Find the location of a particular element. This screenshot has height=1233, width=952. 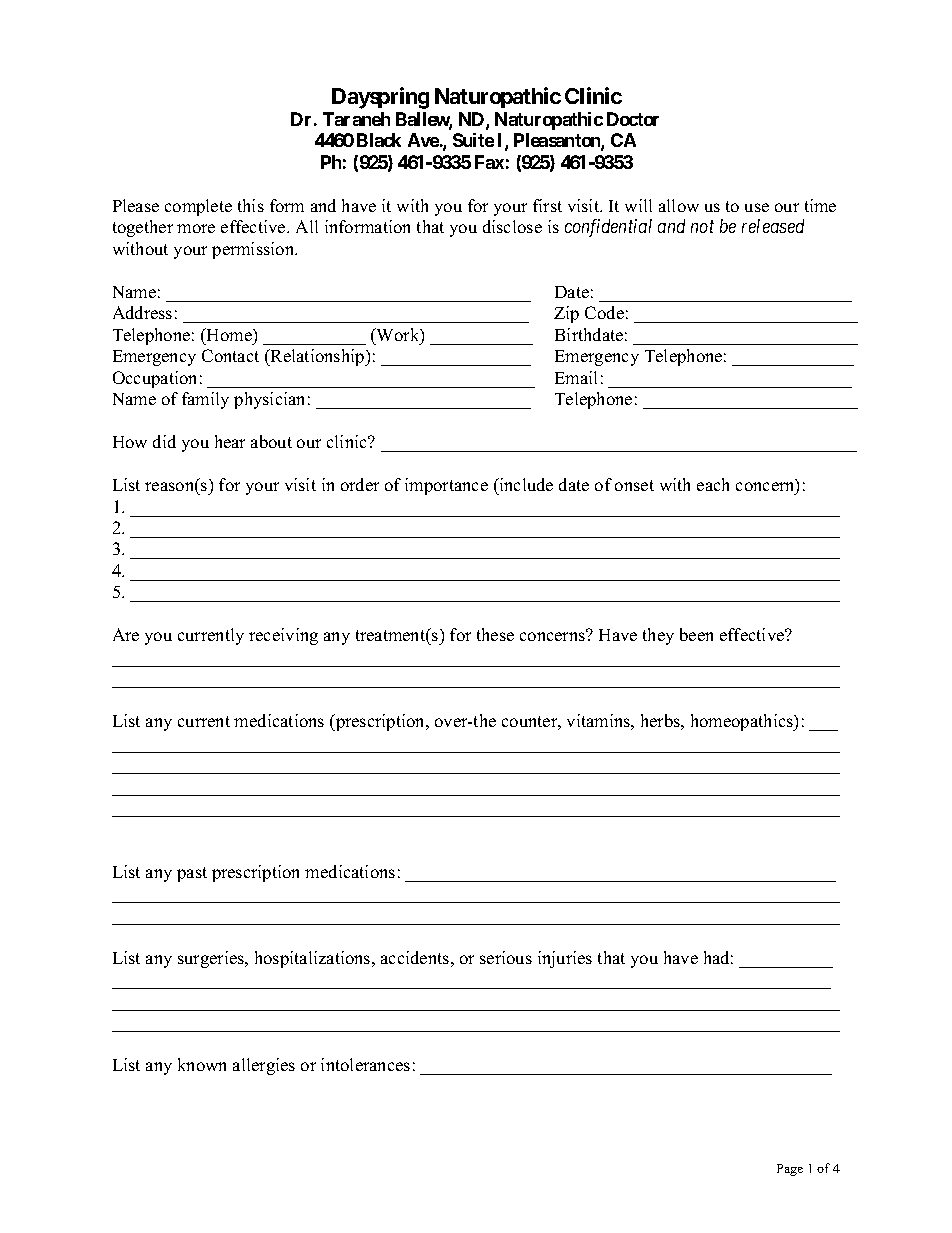

receiving is located at coordinates (283, 636).
